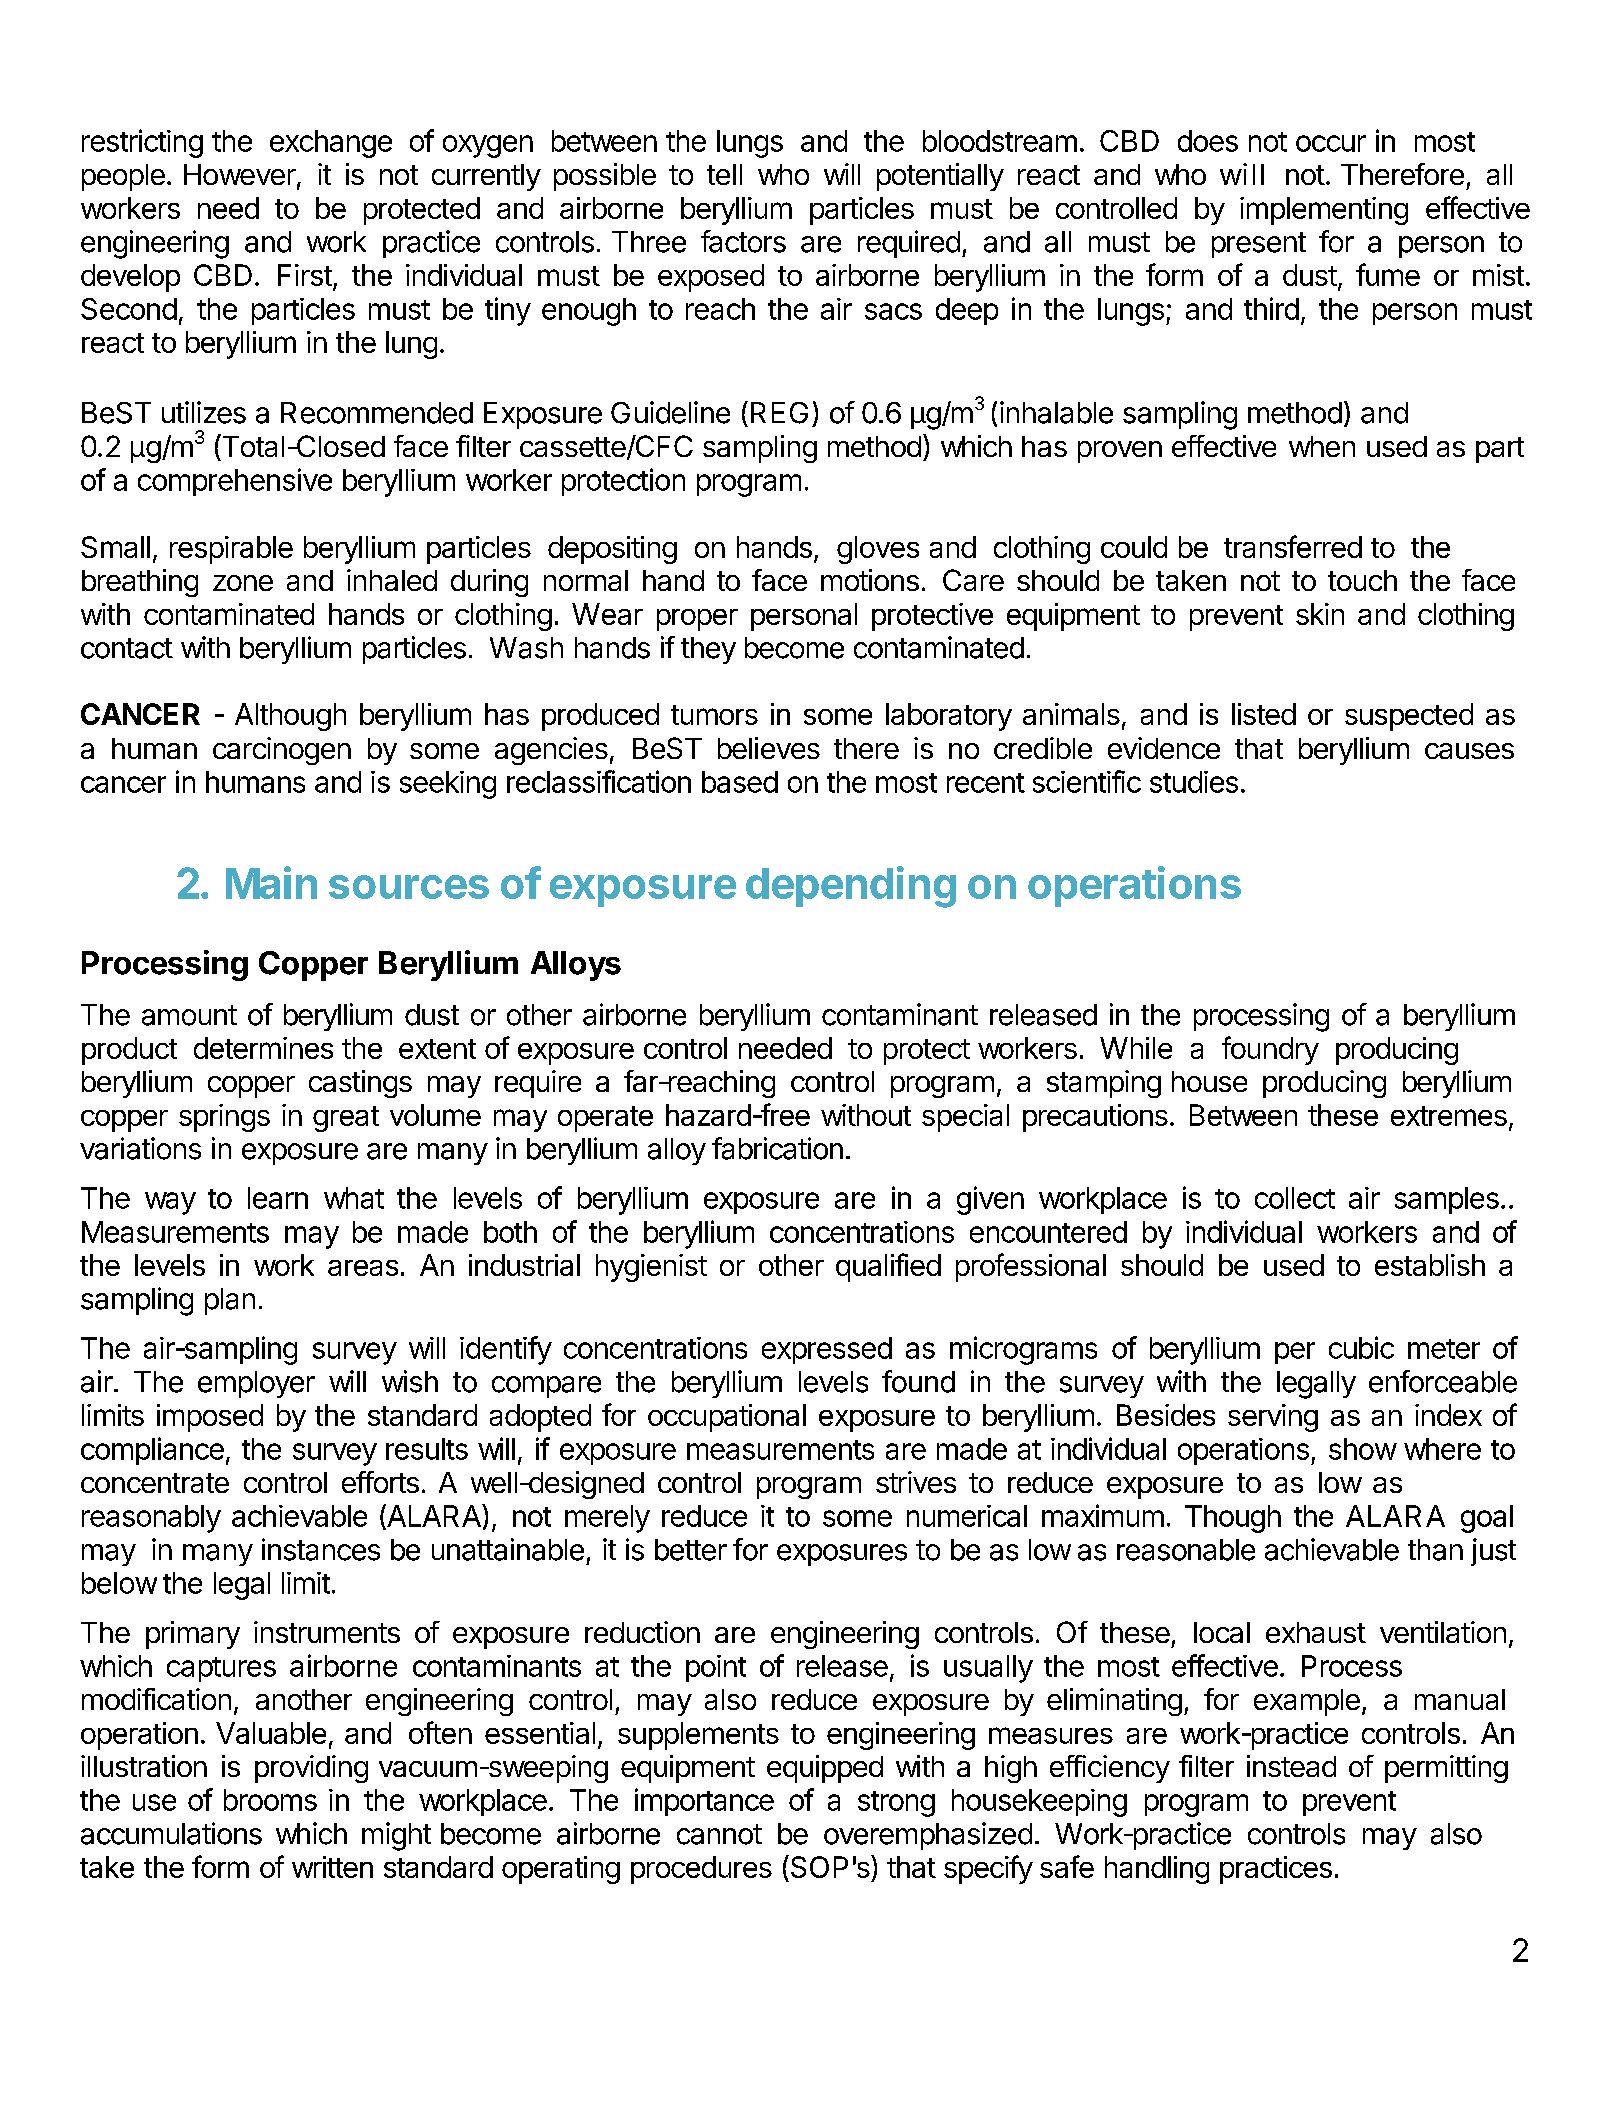 Image resolution: width=1624 pixels, height=2102 pixels. I want to click on determines, so click(263, 1048).
